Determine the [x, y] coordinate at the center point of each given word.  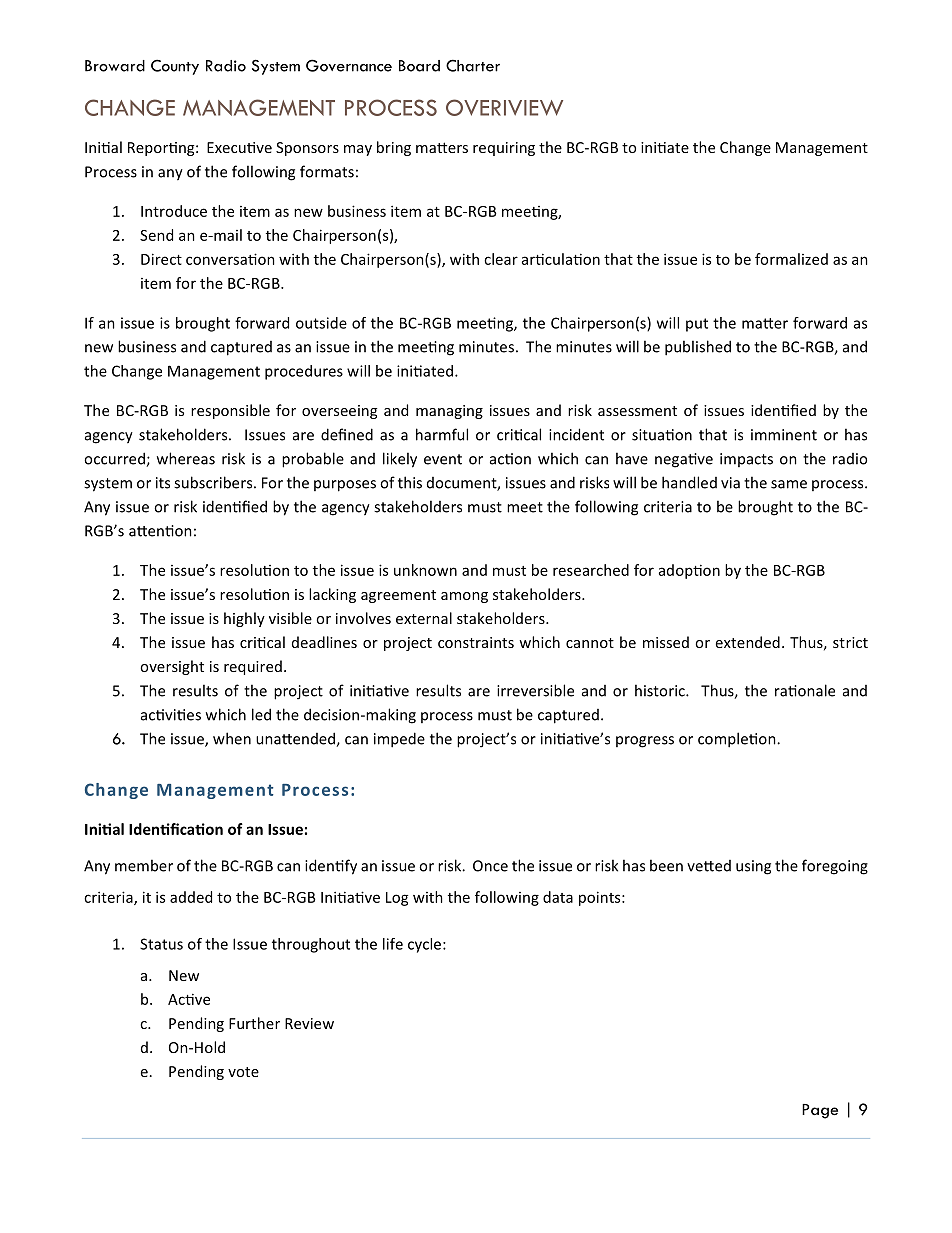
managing [449, 412]
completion [738, 740]
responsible [230, 411]
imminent [784, 435]
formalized [791, 259]
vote [243, 1072]
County [175, 67]
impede [399, 740]
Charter [473, 65]
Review [309, 1023]
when [232, 738]
